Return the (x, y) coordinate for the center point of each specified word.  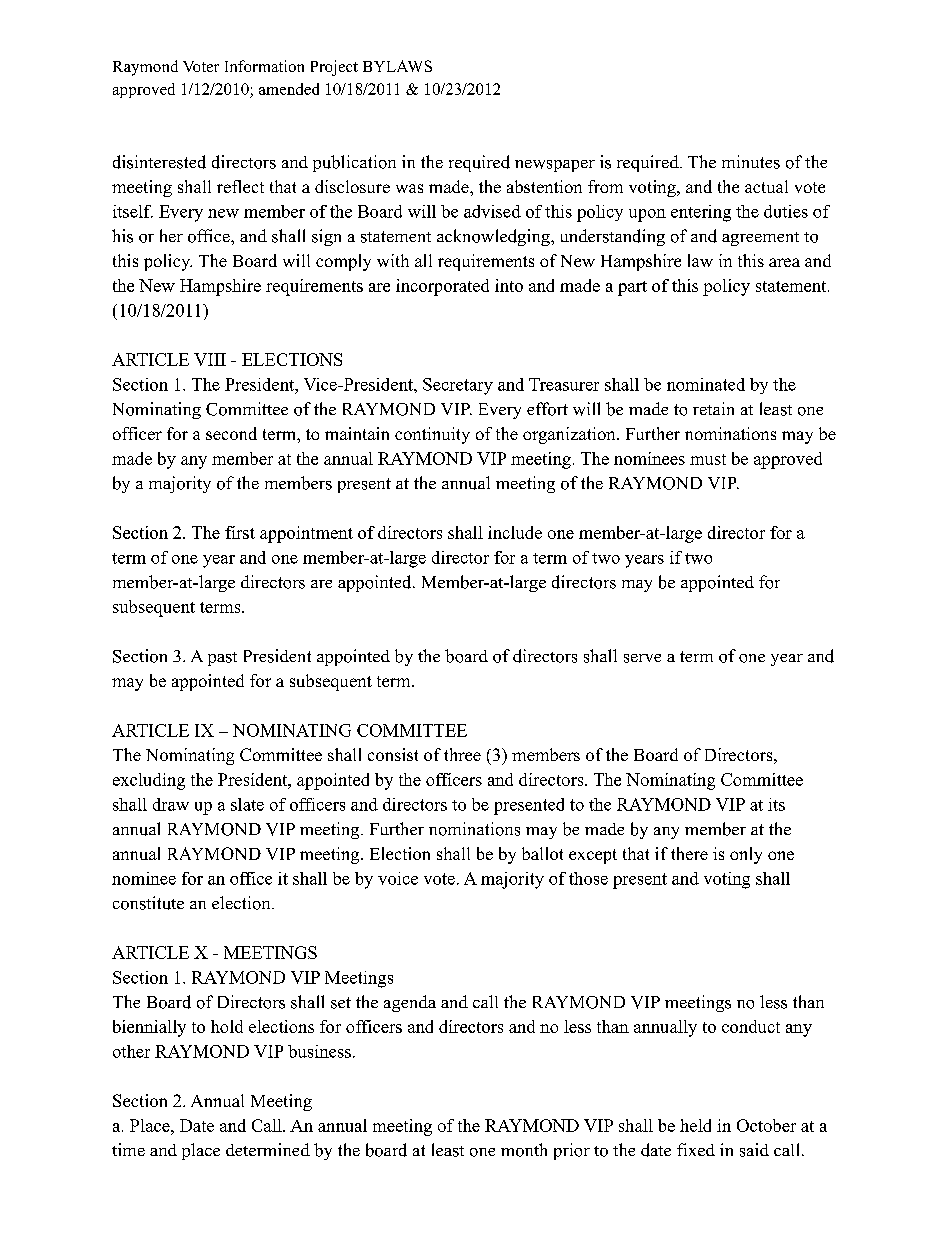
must (708, 459)
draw (171, 804)
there (689, 853)
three (462, 754)
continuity (432, 435)
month (524, 1150)
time (128, 1149)
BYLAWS (397, 66)
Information (264, 66)
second (231, 433)
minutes (751, 162)
